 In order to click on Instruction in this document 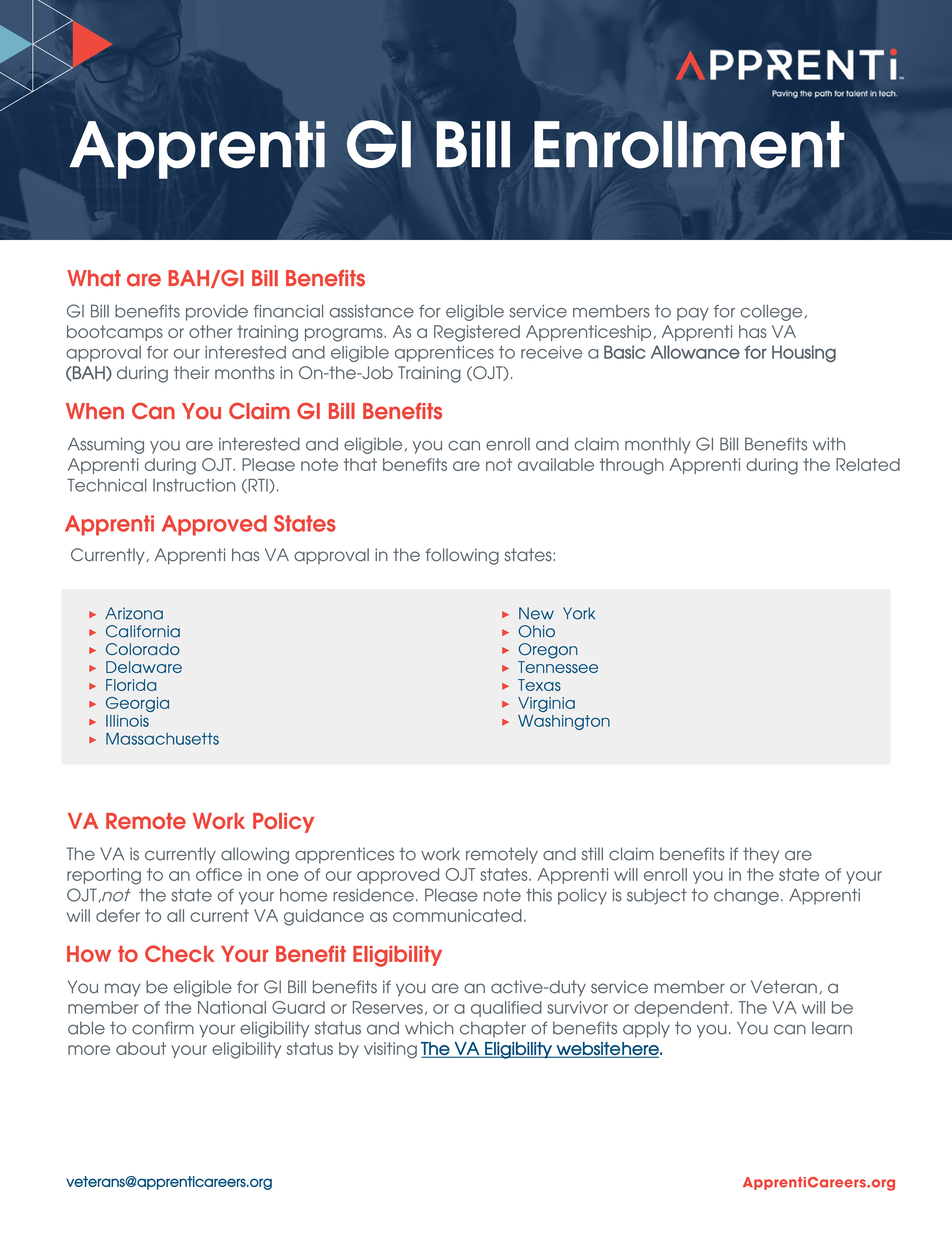, I will do `click(194, 485)`.
